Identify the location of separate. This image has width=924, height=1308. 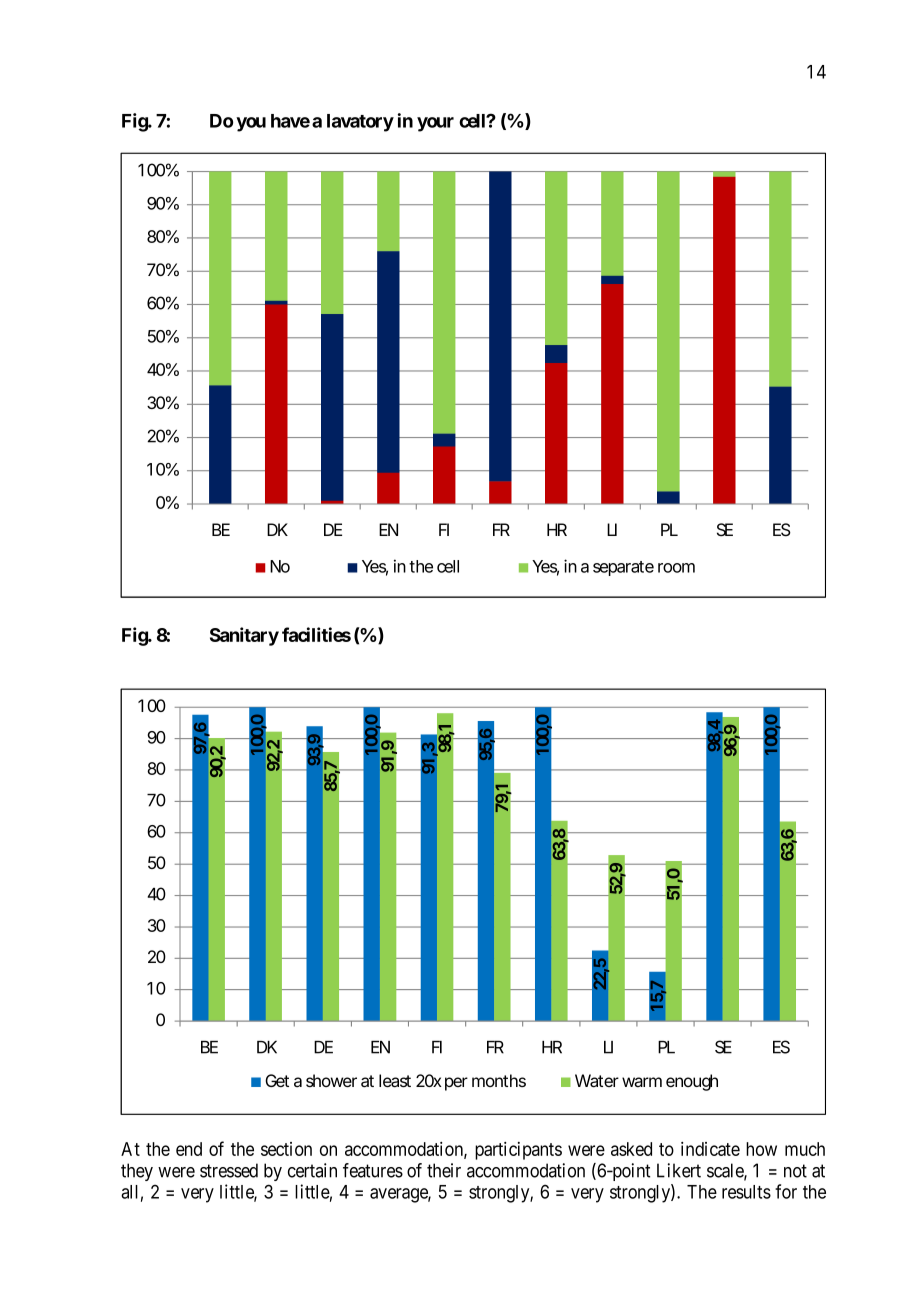
(623, 568).
